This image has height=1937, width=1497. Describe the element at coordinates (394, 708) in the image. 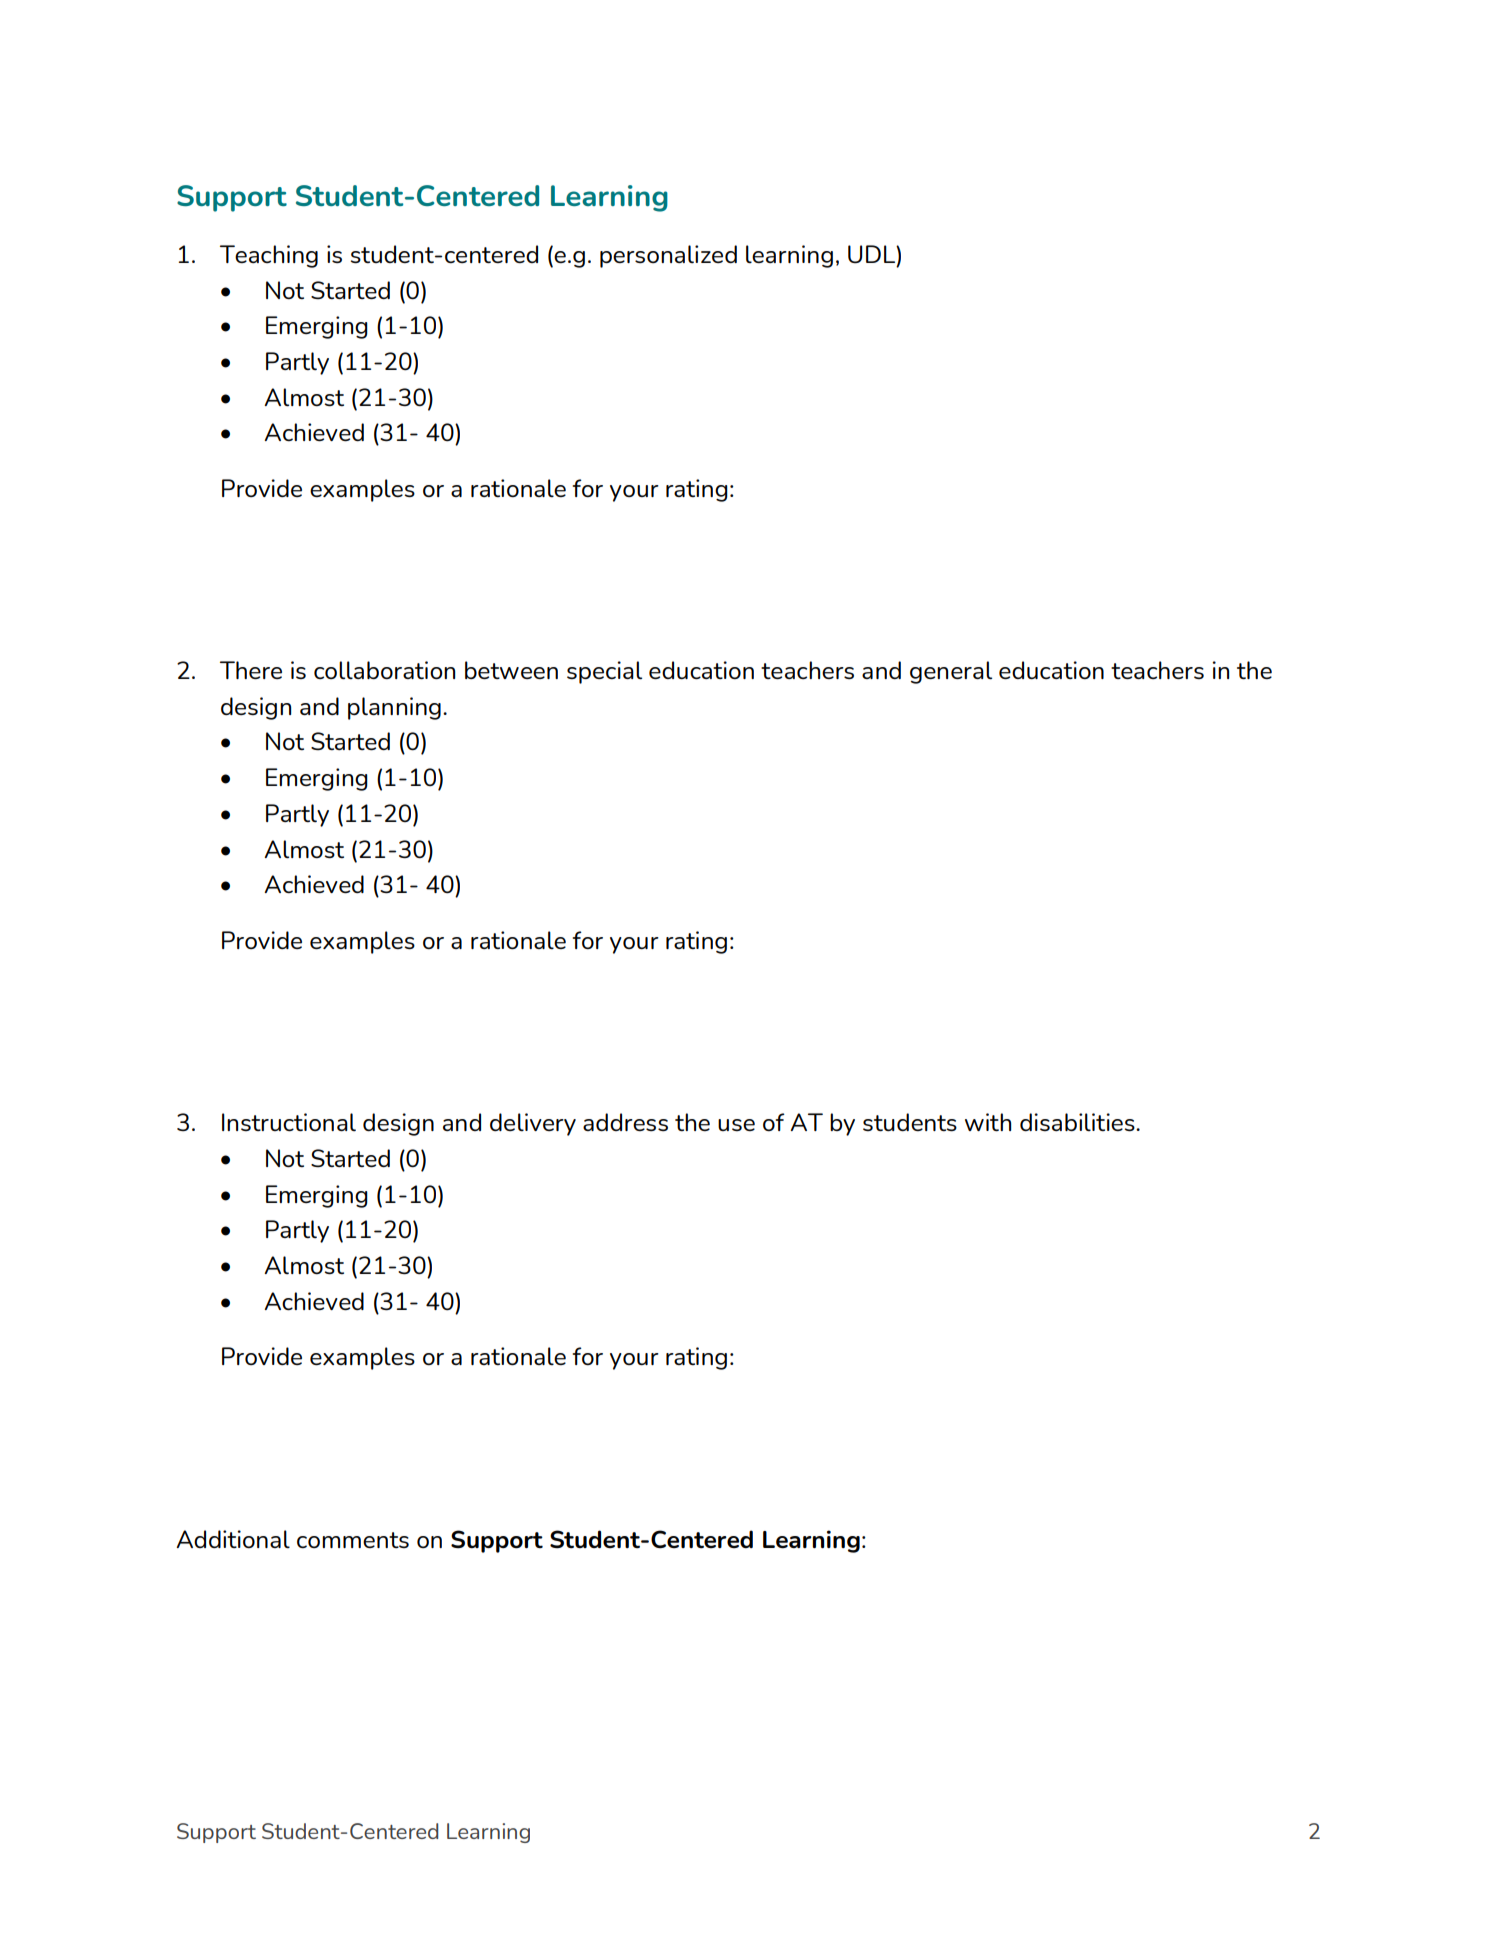

I see `planning` at that location.
